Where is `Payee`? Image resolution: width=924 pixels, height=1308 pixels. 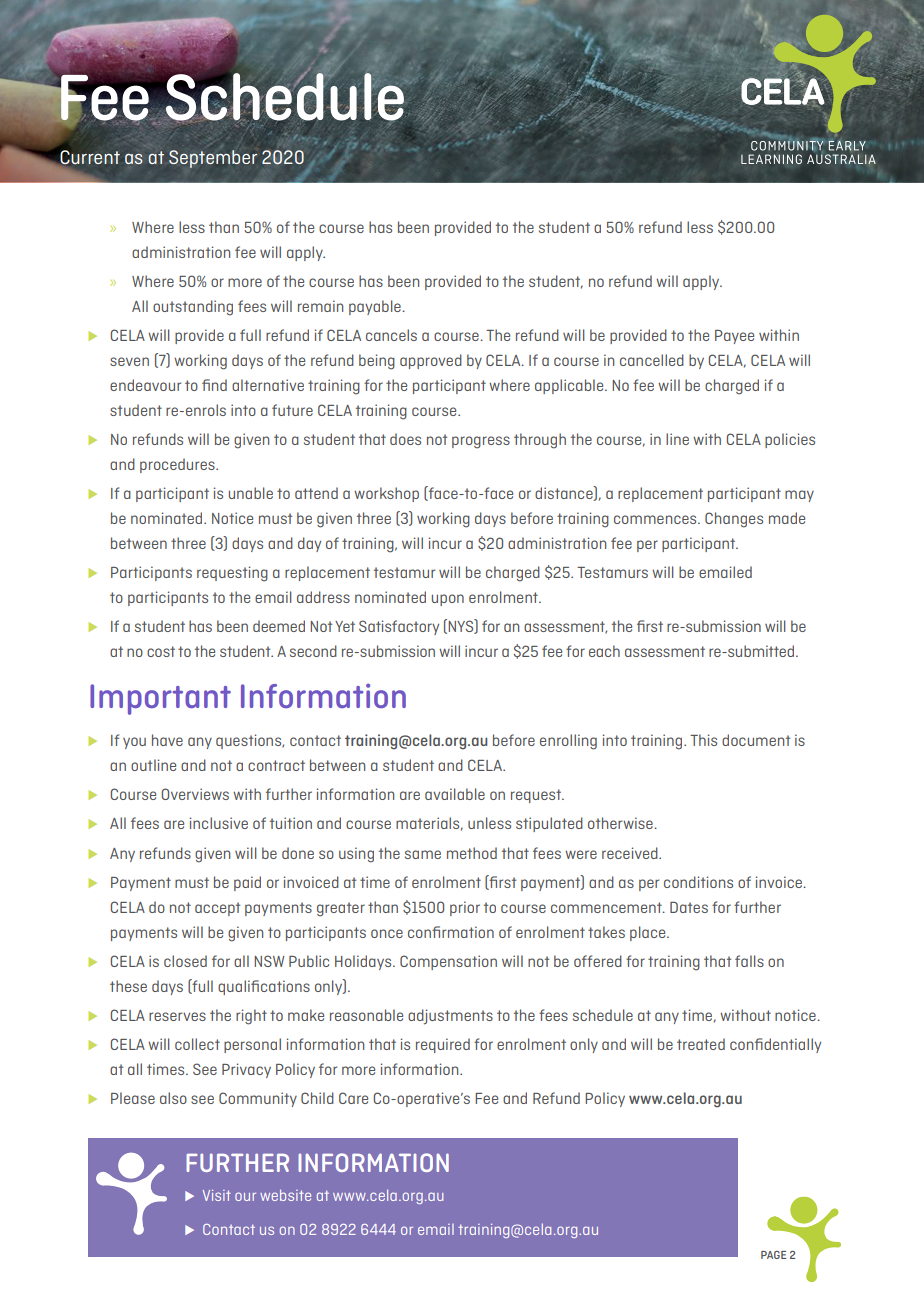 Payee is located at coordinates (734, 337).
